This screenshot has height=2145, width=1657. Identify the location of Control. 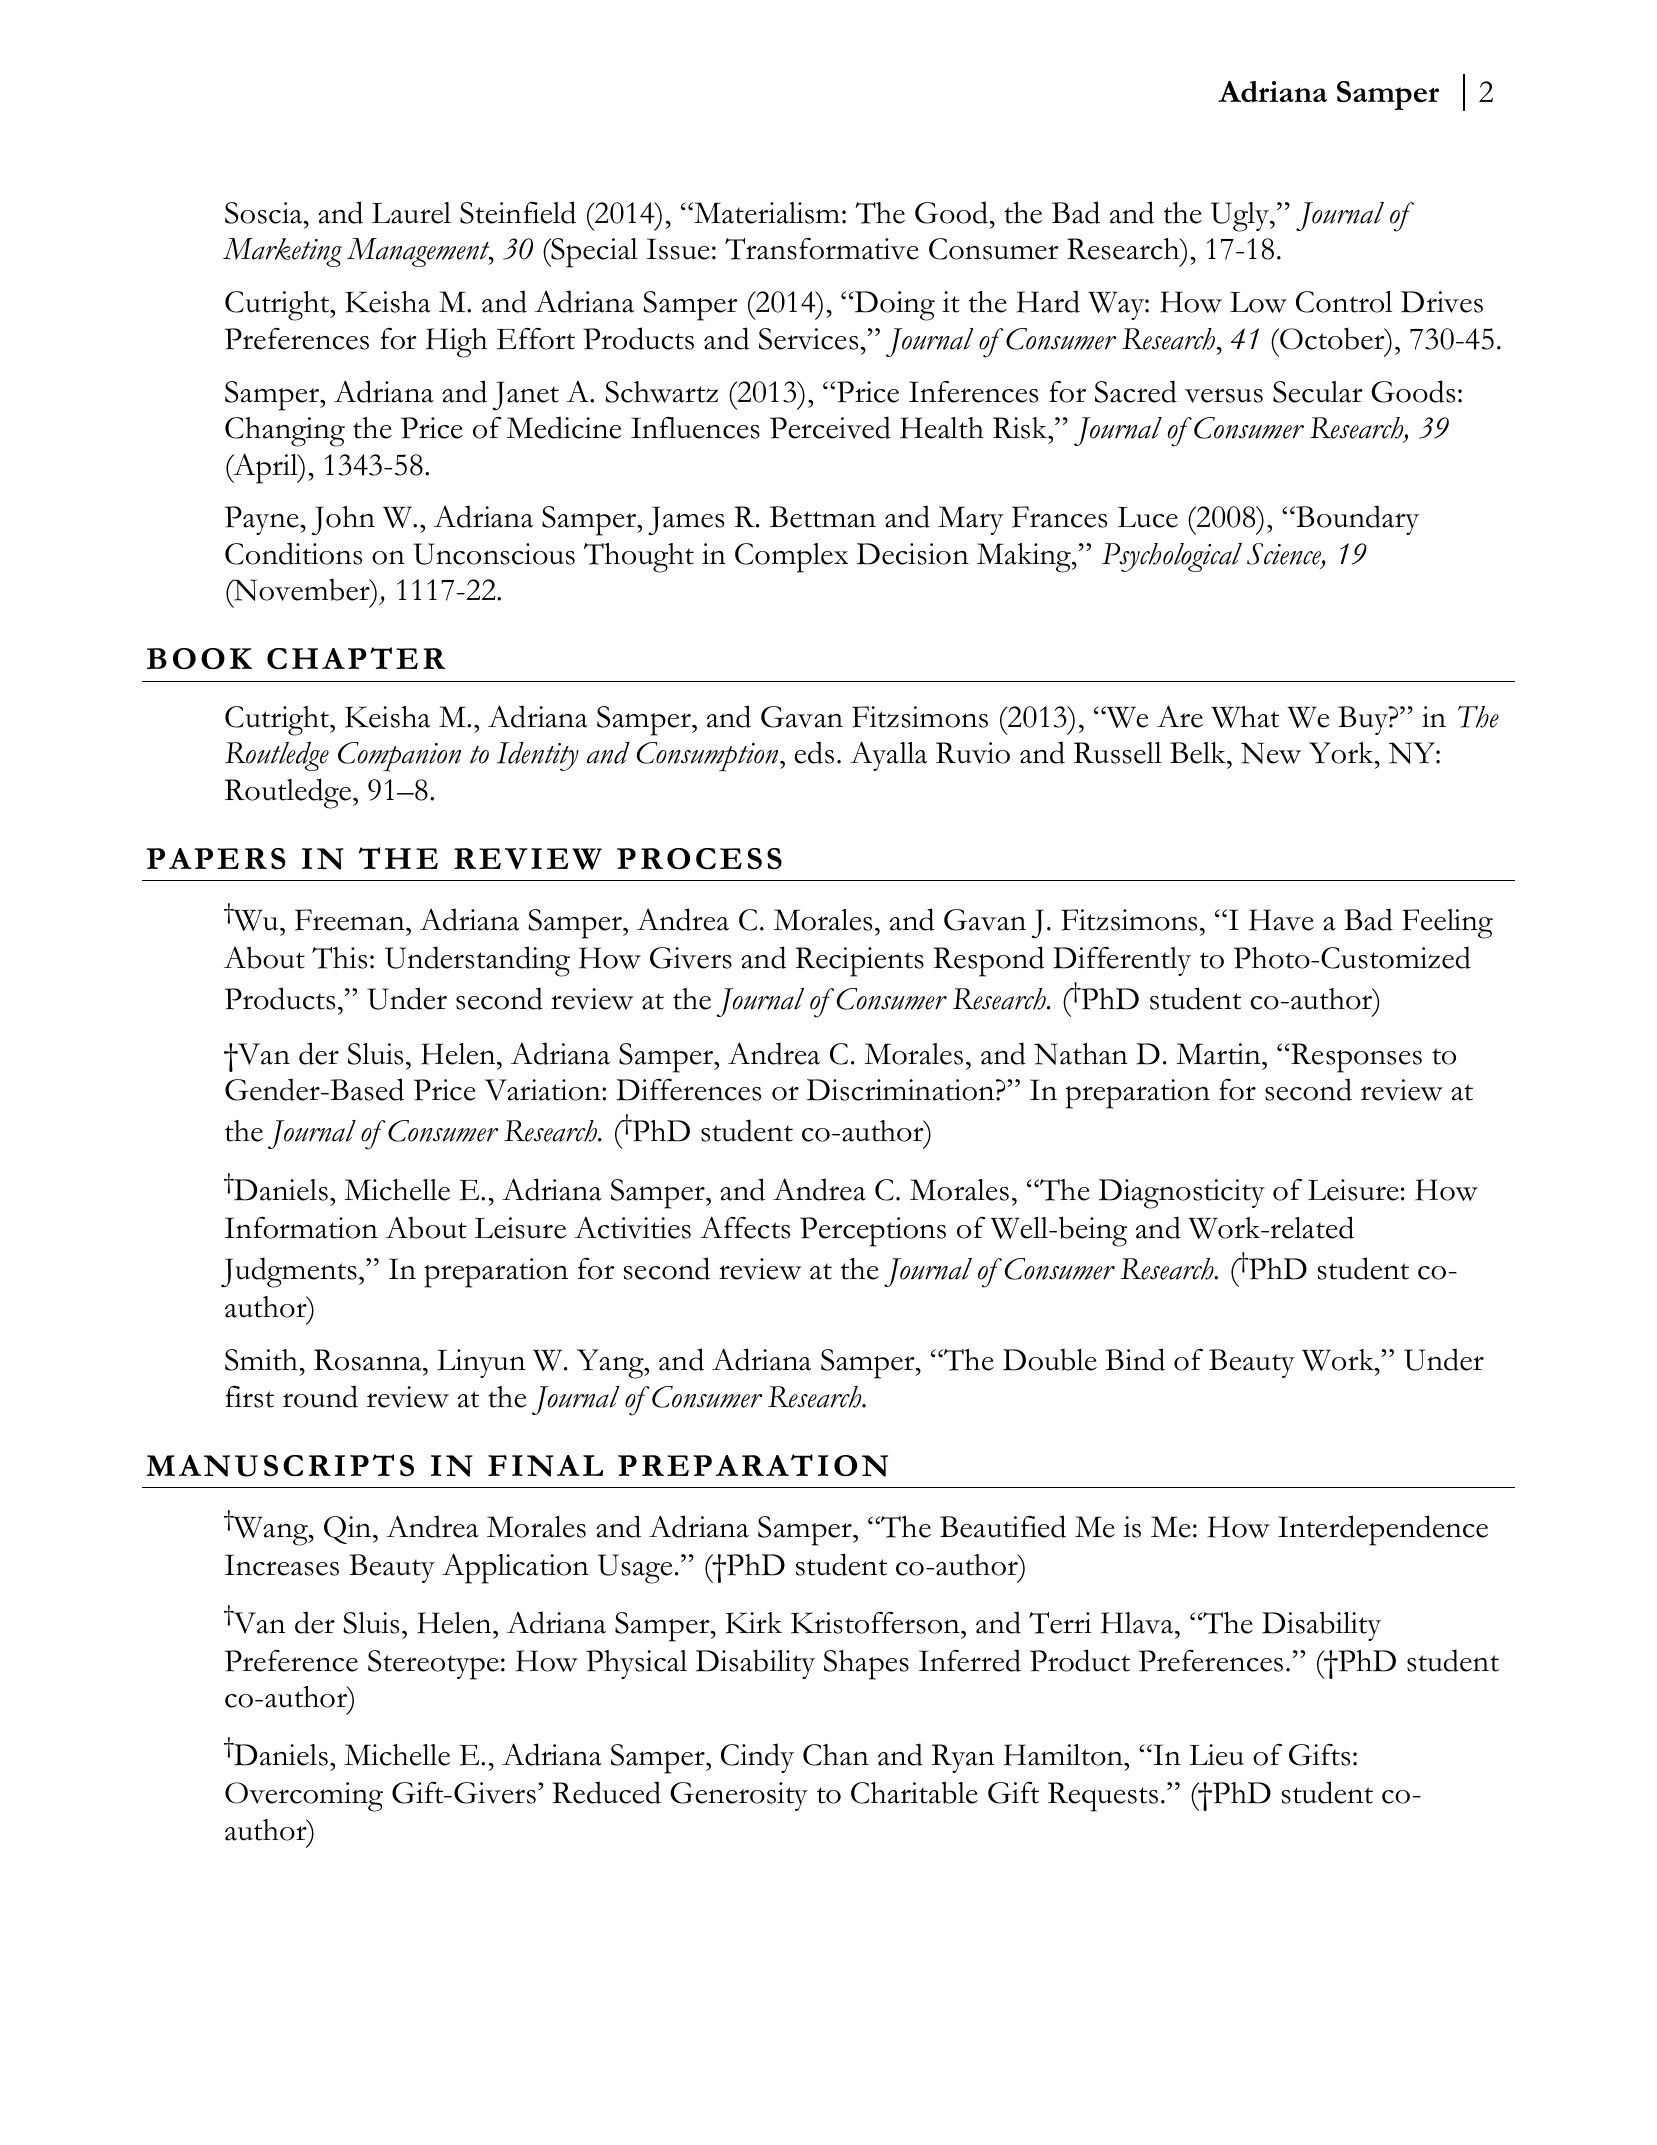
(1344, 302).
